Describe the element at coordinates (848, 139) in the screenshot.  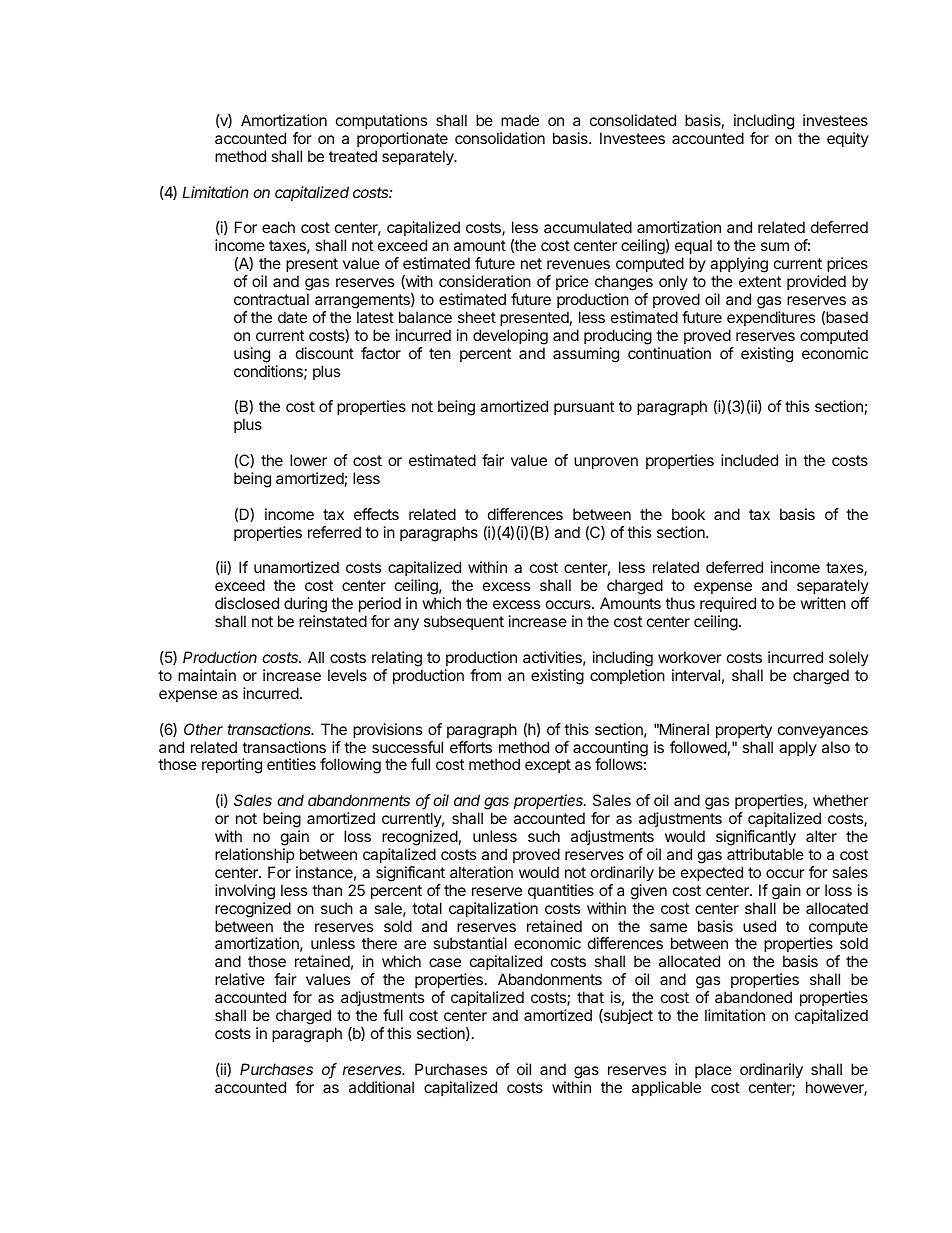
I see `equity` at that location.
